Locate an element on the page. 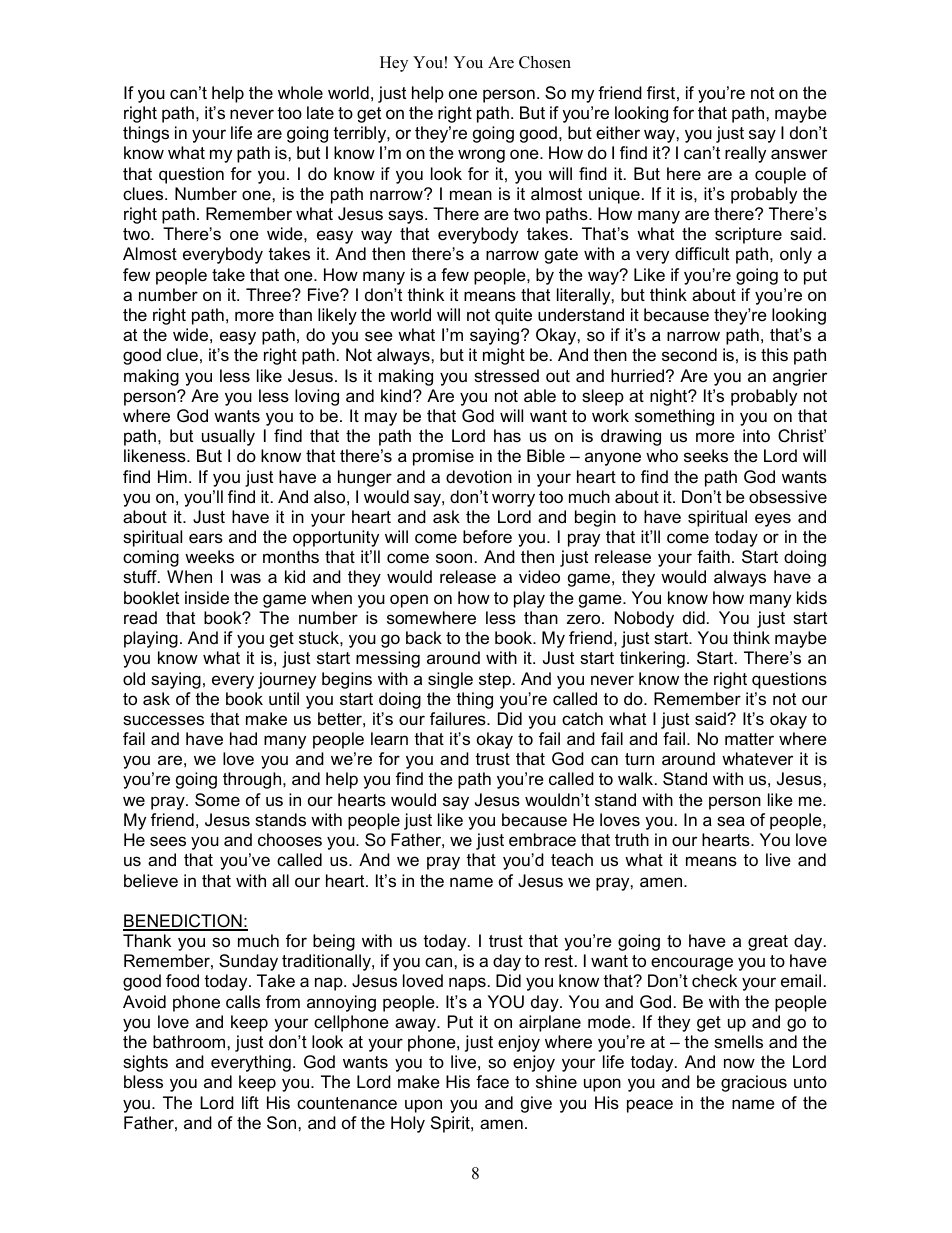  really is located at coordinates (745, 154).
